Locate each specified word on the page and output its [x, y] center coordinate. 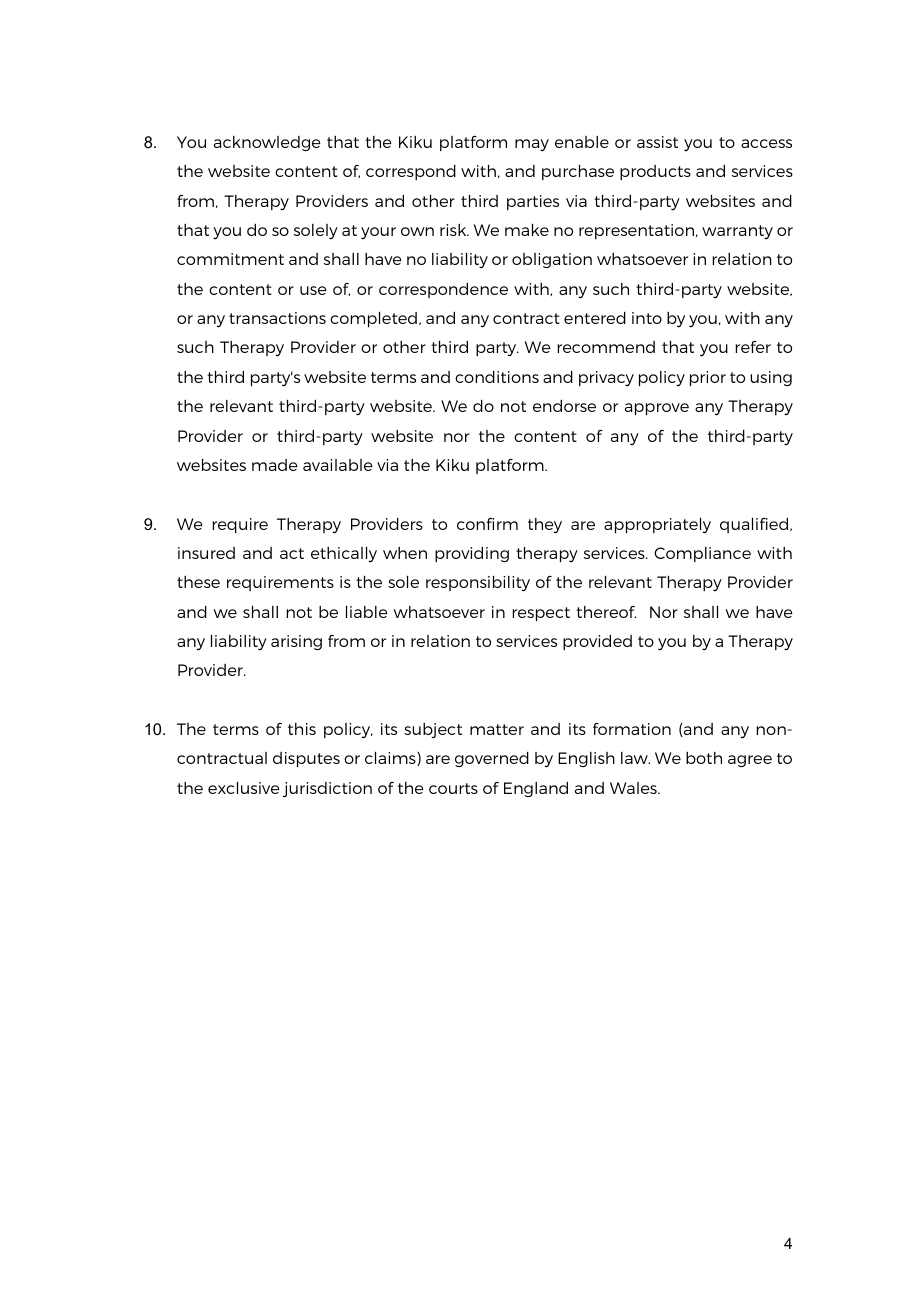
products [655, 172]
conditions [497, 377]
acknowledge [267, 143]
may [532, 145]
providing [472, 554]
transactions [277, 318]
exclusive [243, 788]
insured [206, 553]
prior [708, 378]
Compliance [702, 554]
